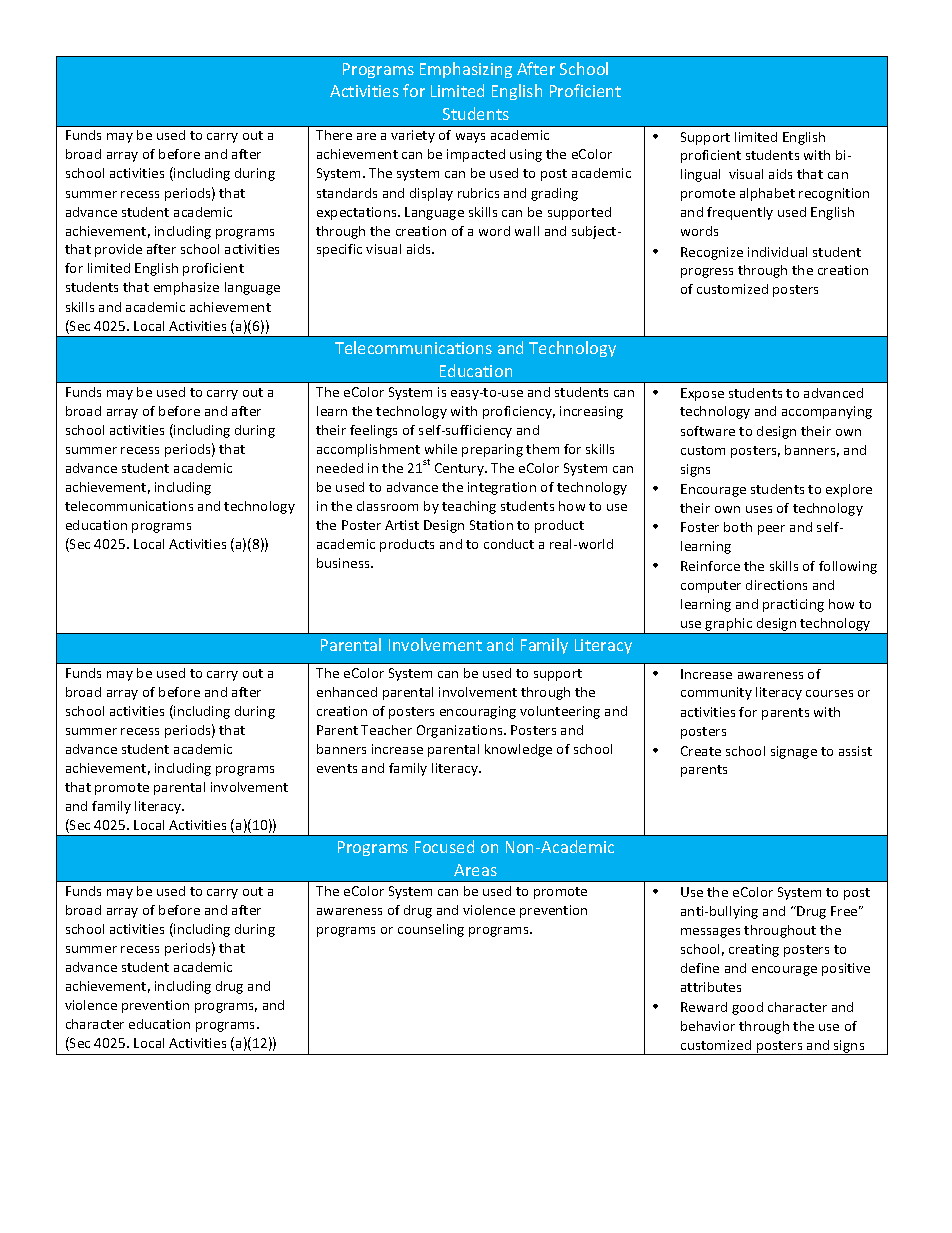 Image resolution: width=952 pixels, height=1233 pixels. Describe the element at coordinates (716, 693) in the screenshot. I see `community` at that location.
